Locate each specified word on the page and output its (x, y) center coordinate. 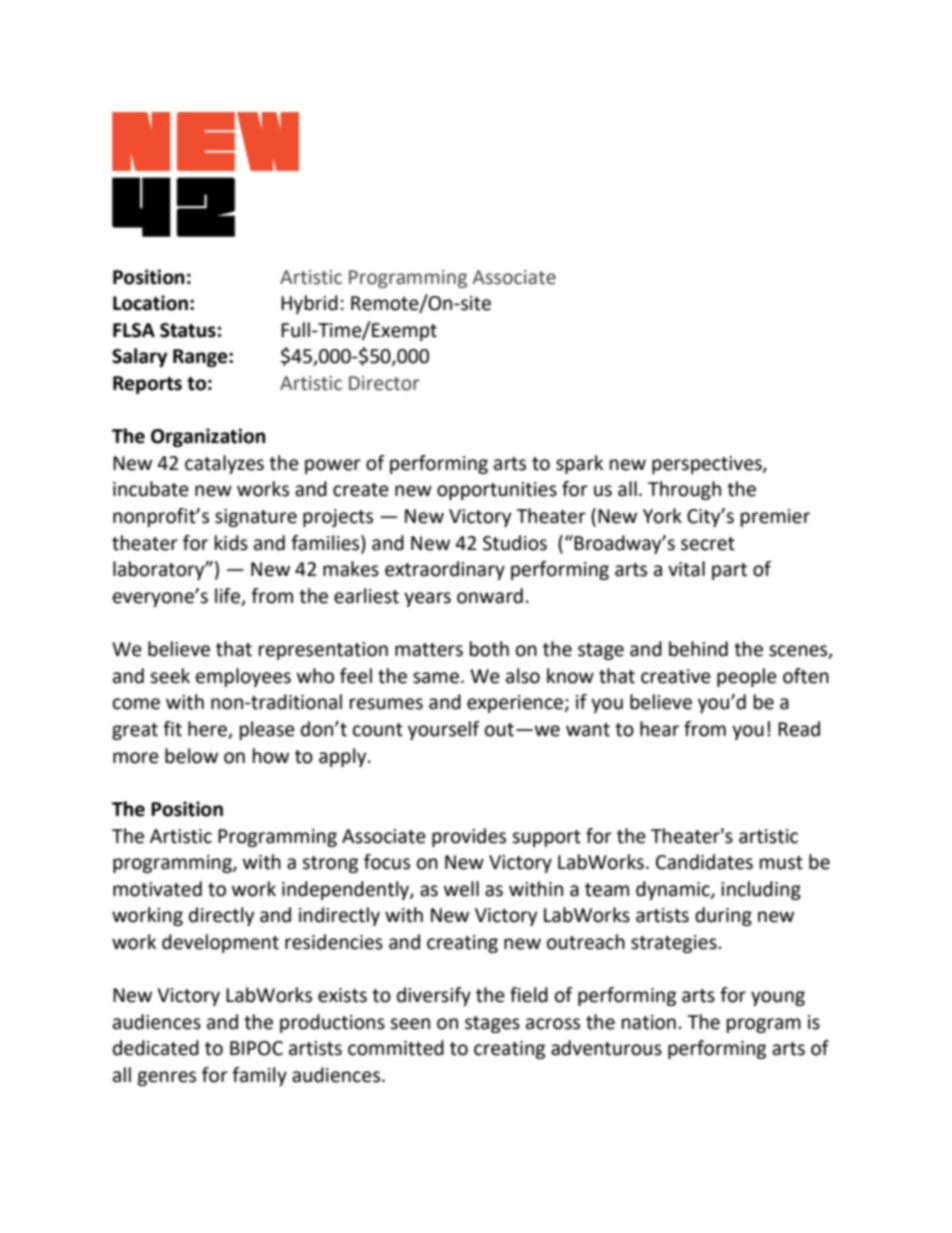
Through (684, 490)
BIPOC (256, 1048)
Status (188, 330)
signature (256, 518)
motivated (157, 889)
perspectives (708, 465)
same (436, 678)
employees (243, 677)
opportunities (497, 491)
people (747, 677)
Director (384, 383)
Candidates (704, 862)
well (461, 889)
